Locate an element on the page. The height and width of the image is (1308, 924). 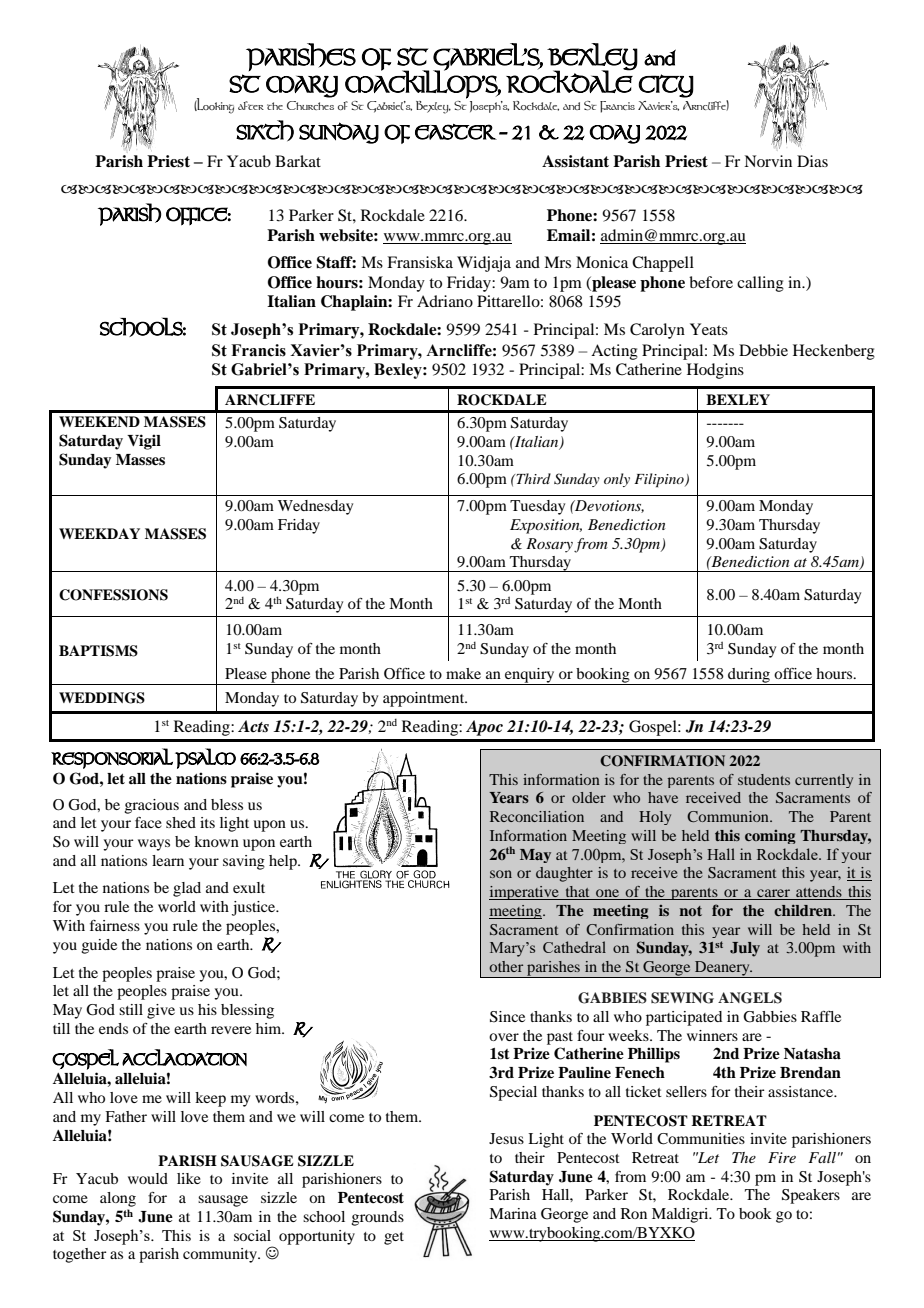
make is located at coordinates (463, 673).
